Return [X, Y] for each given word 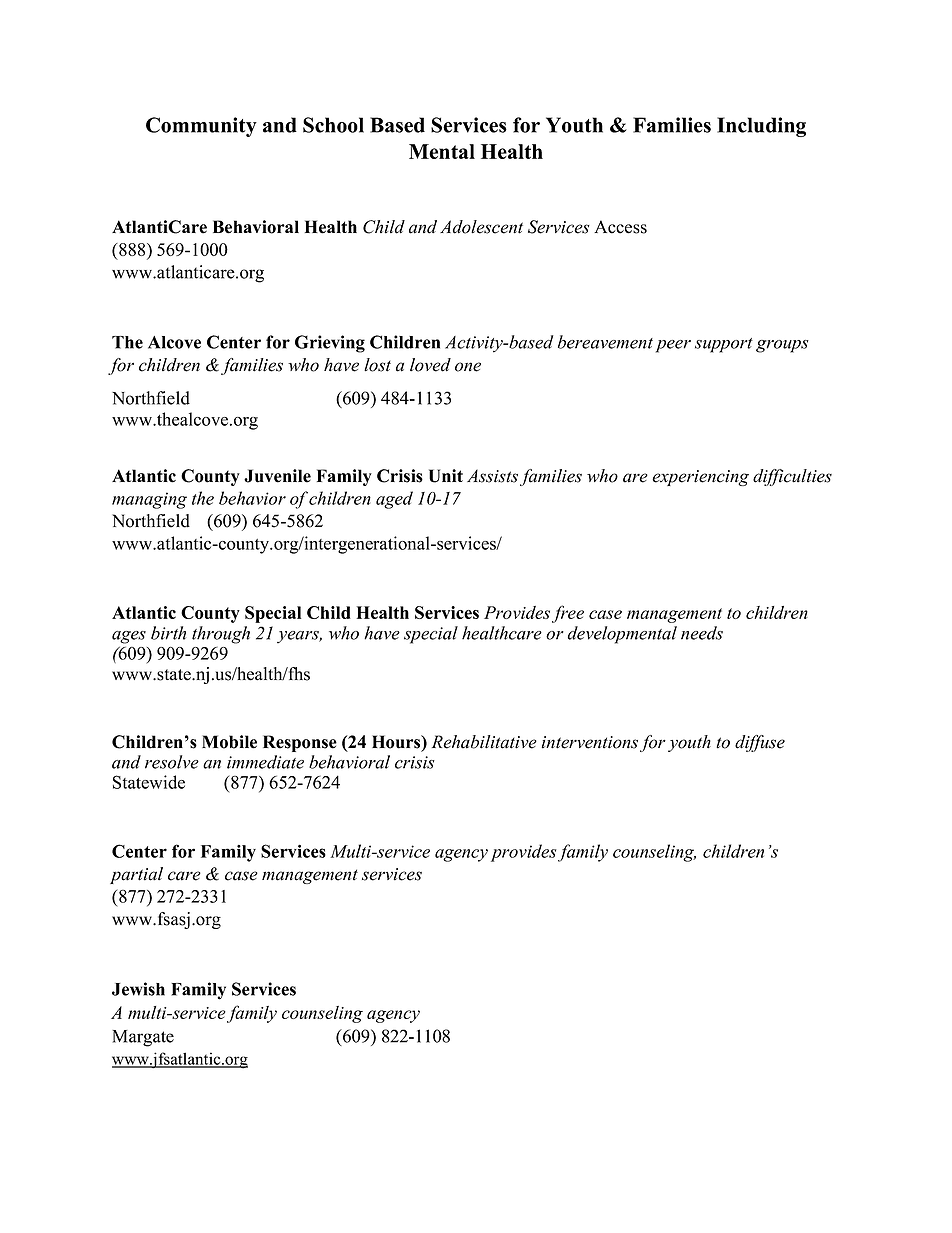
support [724, 345]
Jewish [138, 989]
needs [702, 633]
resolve [172, 762]
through [221, 635]
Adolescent [481, 227]
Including [761, 127]
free [568, 614]
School [333, 125]
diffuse [760, 743]
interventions [590, 742]
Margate [143, 1038]
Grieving [330, 344]
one [468, 367]
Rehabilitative [484, 742]
